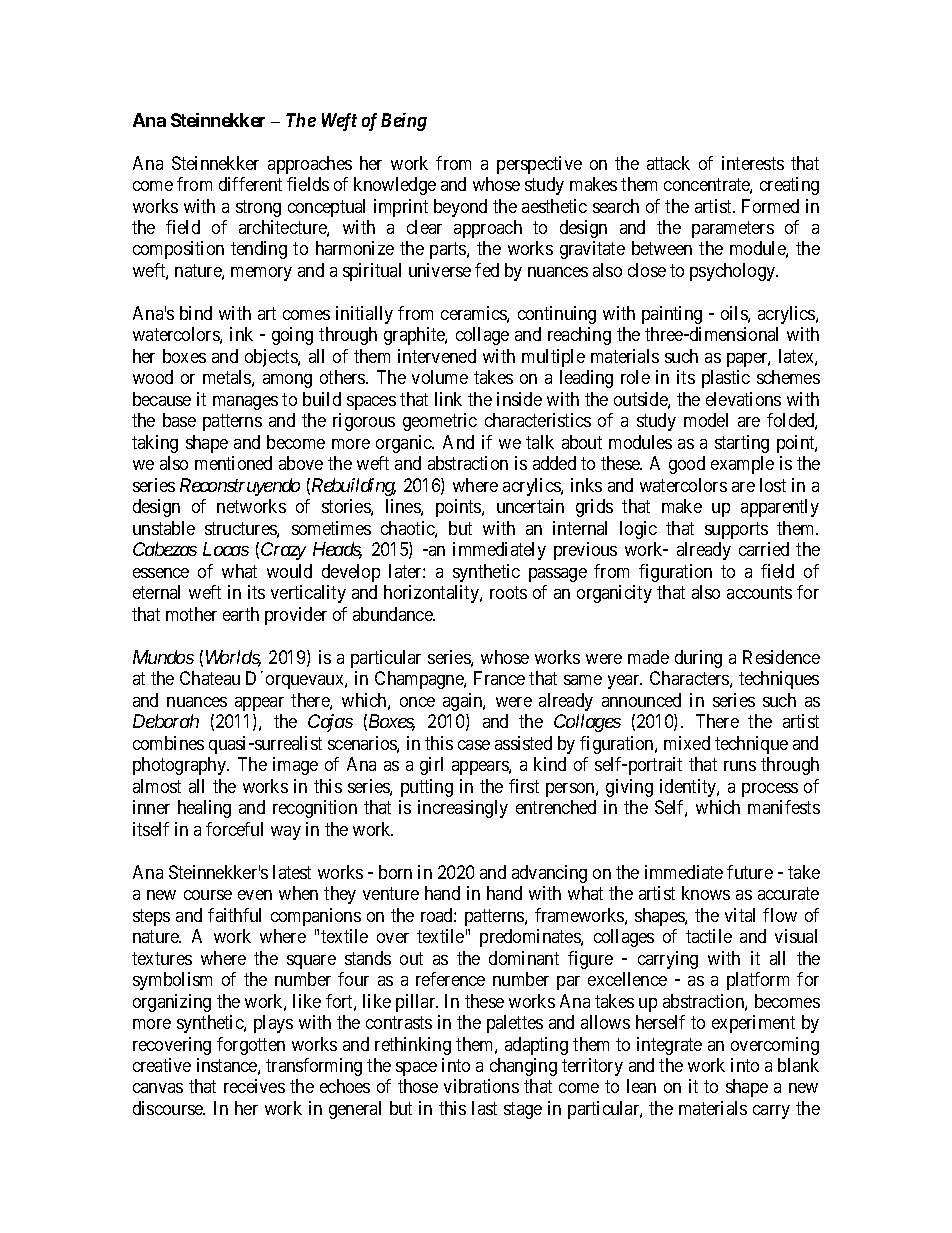 The height and width of the page is (1233, 952). Describe the element at coordinates (481, 1086) in the page. I see `vibrations` at that location.
